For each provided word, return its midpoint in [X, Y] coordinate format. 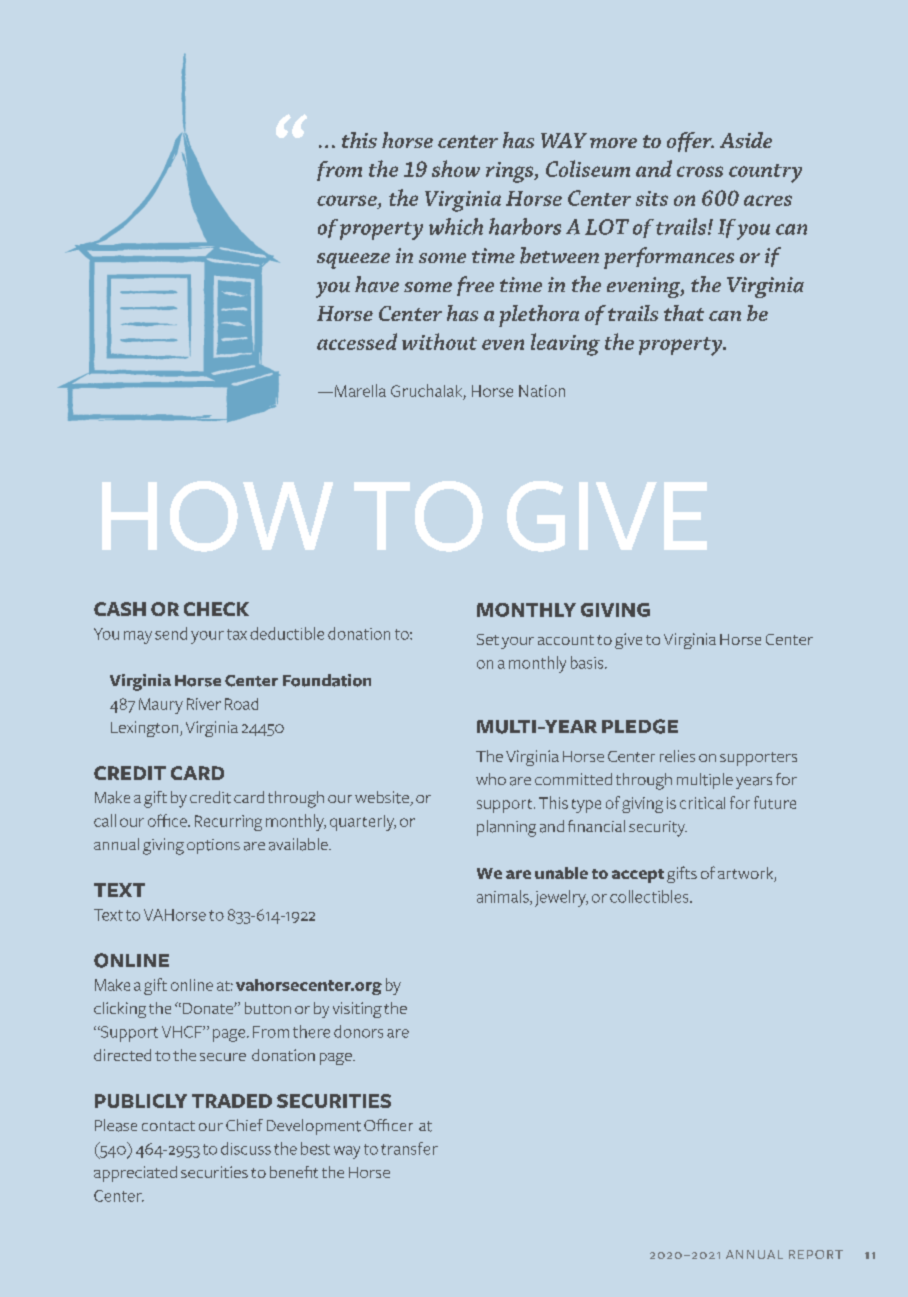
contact [168, 1126]
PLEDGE [640, 726]
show [456, 168]
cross [700, 171]
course [348, 200]
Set [488, 639]
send [171, 633]
